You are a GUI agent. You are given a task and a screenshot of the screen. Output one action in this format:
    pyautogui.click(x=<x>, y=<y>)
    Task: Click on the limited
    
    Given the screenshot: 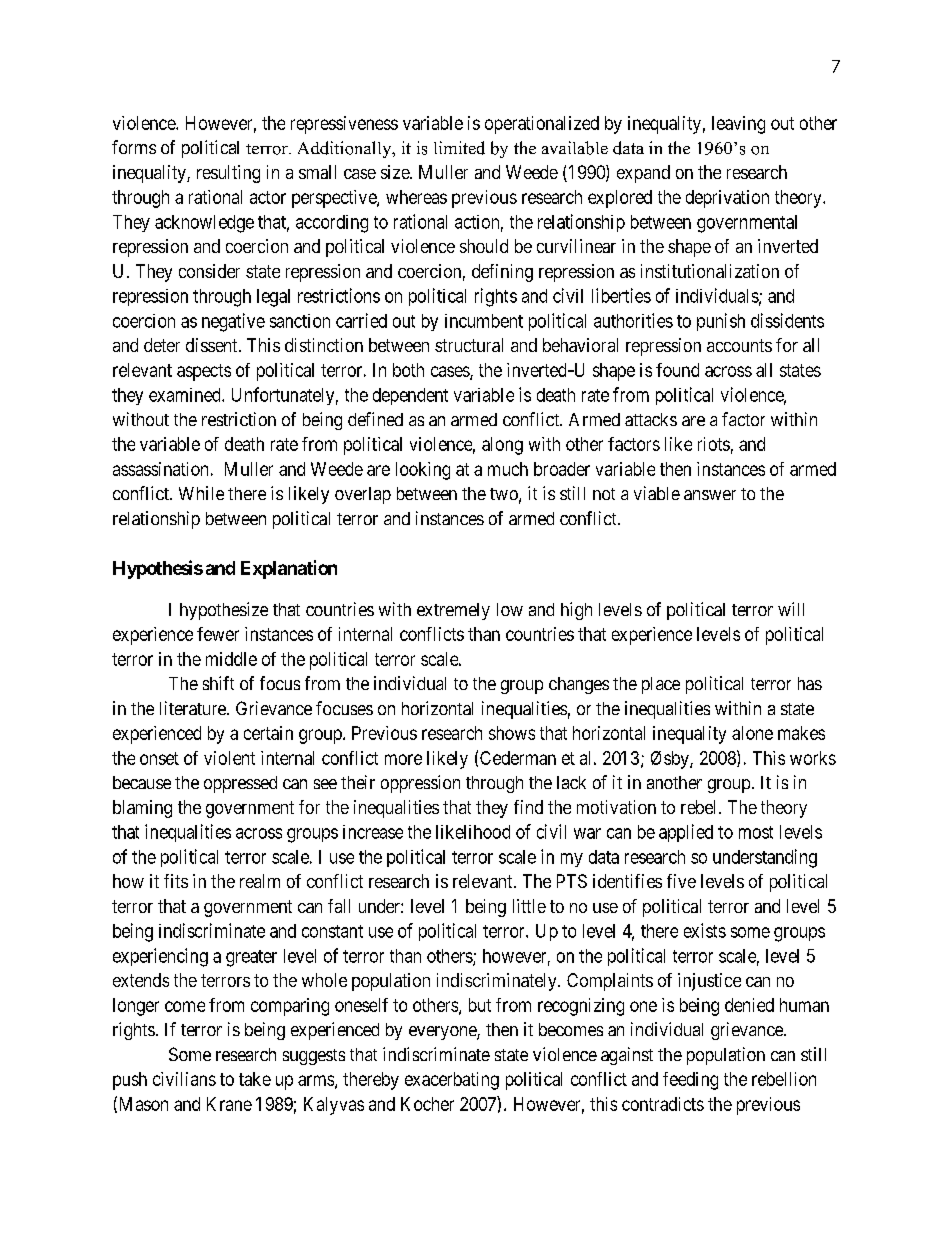 What is the action you would take?
    pyautogui.click(x=459, y=148)
